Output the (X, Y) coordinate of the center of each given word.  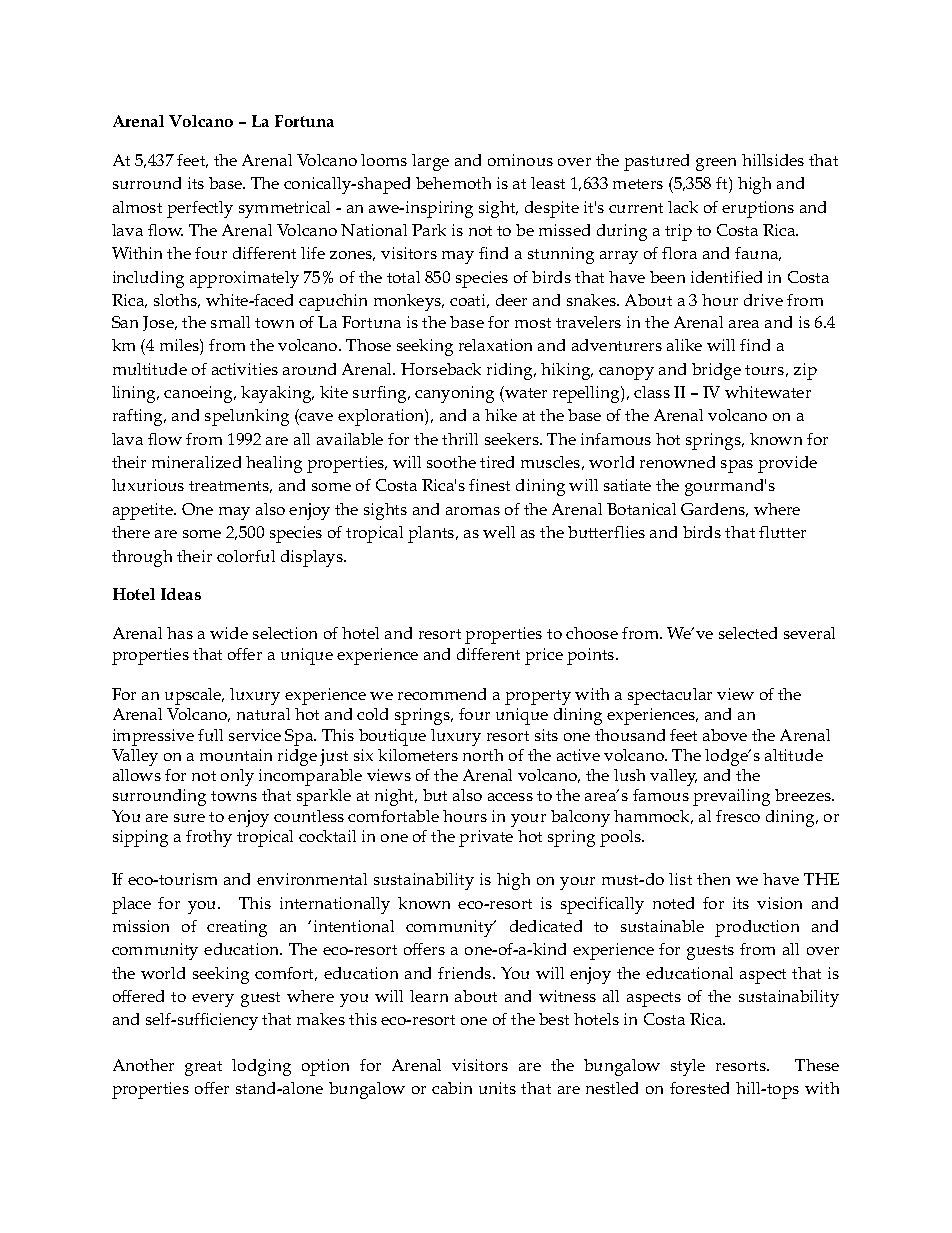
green (716, 164)
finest (489, 485)
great (203, 1068)
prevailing (731, 797)
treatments (230, 487)
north (483, 755)
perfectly (200, 209)
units (497, 1088)
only (237, 777)
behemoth (453, 183)
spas (737, 466)
